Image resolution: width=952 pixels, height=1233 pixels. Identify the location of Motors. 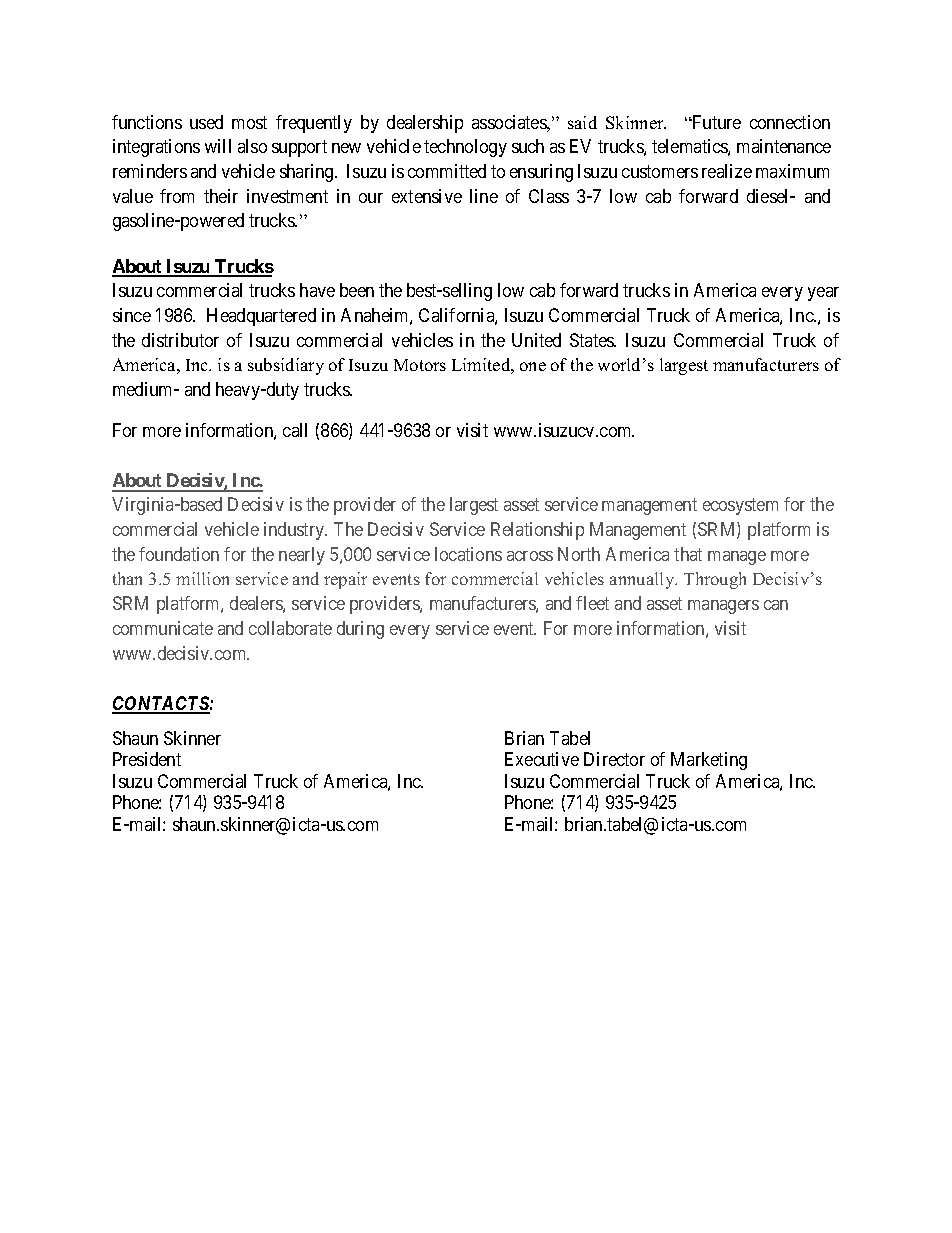
(420, 365).
